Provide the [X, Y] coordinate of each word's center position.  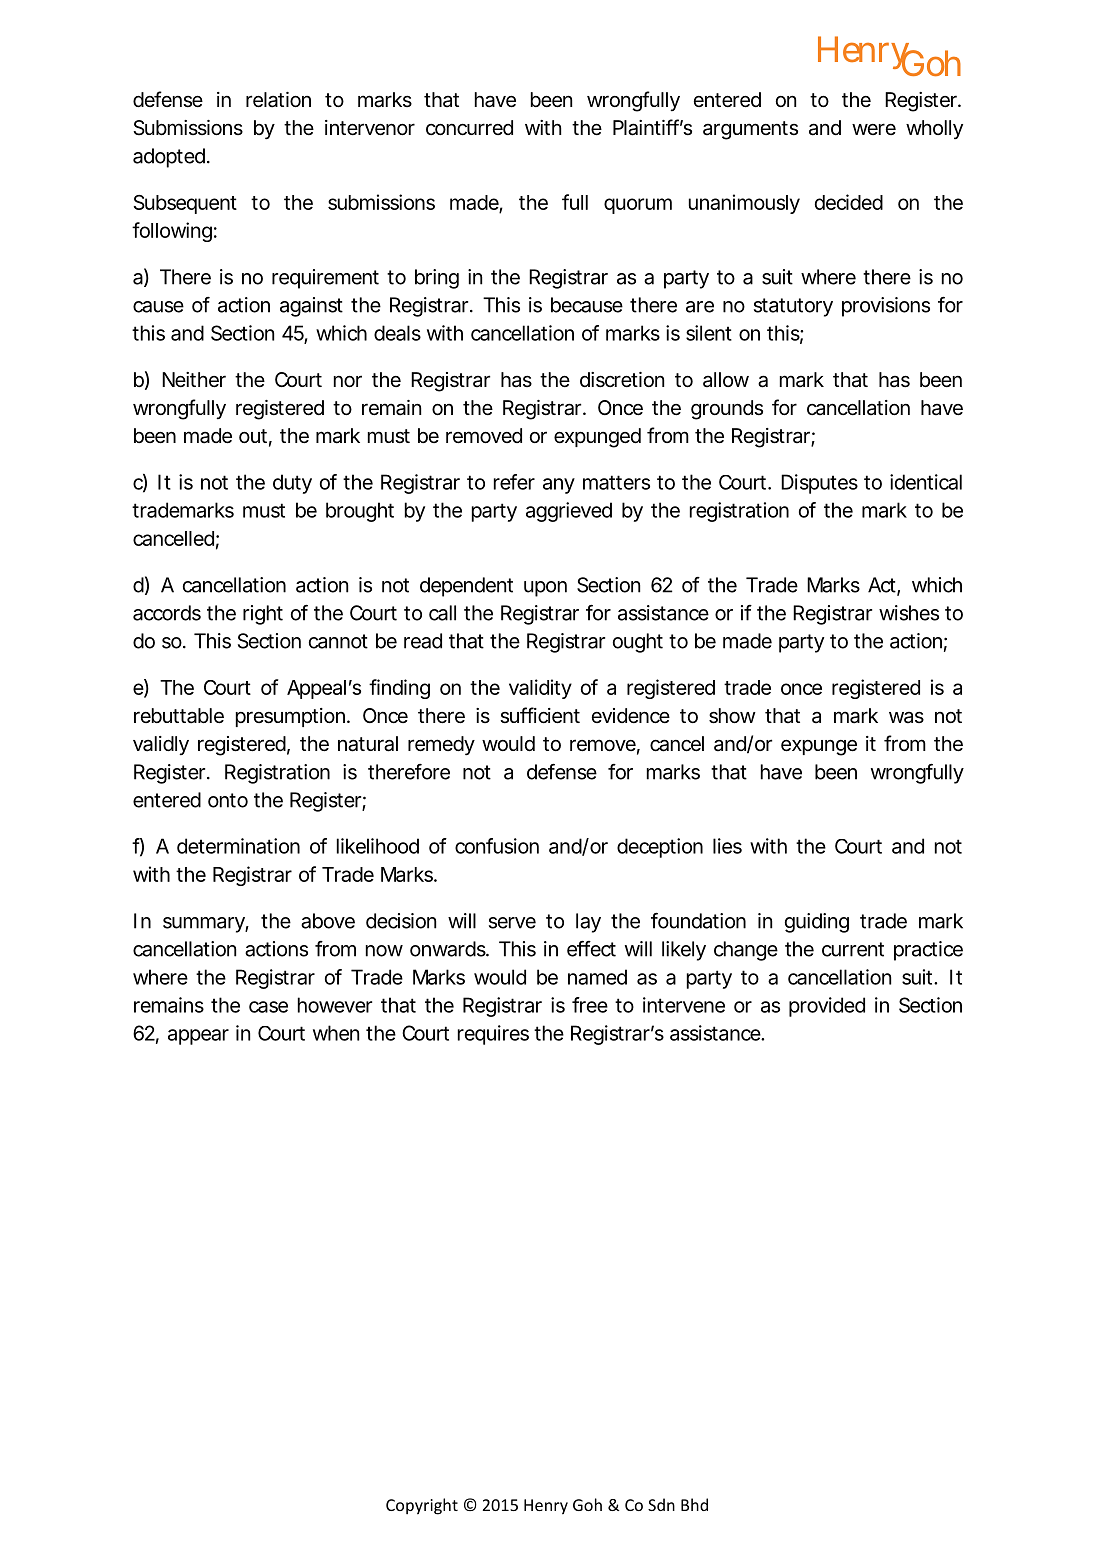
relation [278, 100]
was [906, 718]
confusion [497, 846]
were [874, 129]
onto [228, 800]
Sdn [661, 1504]
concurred [469, 127]
